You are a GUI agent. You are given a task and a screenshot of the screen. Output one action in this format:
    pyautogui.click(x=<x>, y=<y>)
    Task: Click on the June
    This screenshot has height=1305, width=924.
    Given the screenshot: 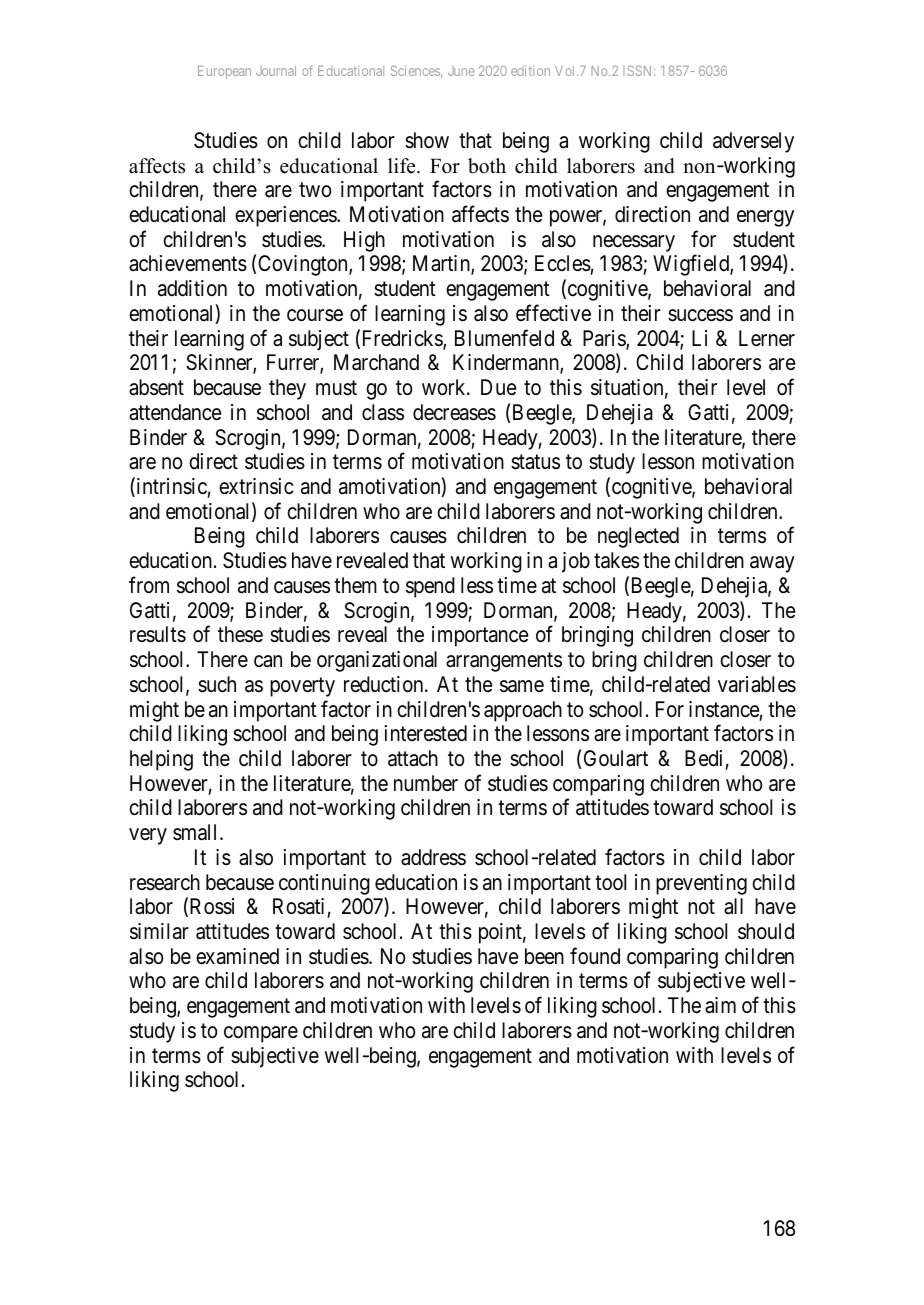 What is the action you would take?
    pyautogui.click(x=461, y=71)
